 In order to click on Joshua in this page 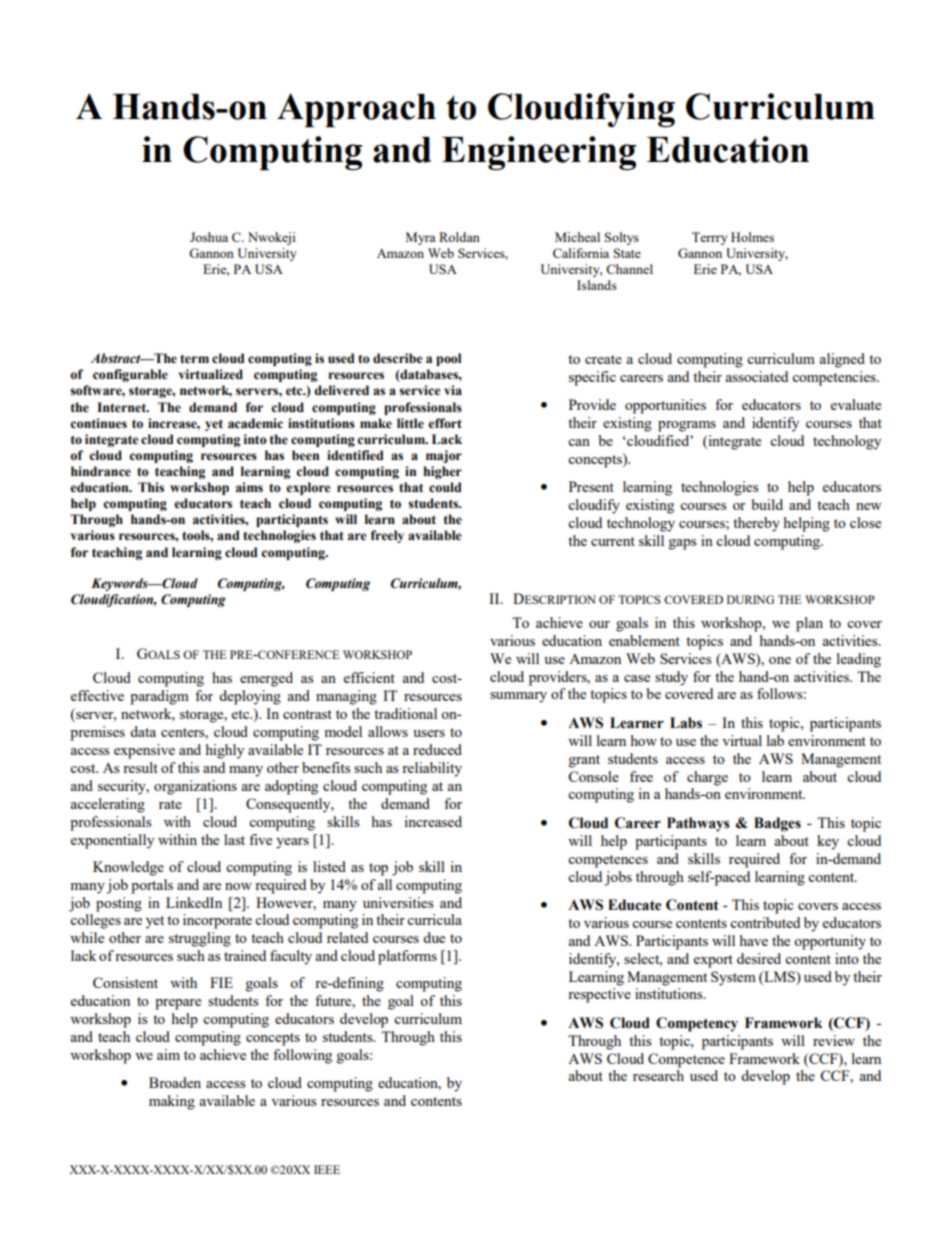, I will do `click(209, 237)`.
